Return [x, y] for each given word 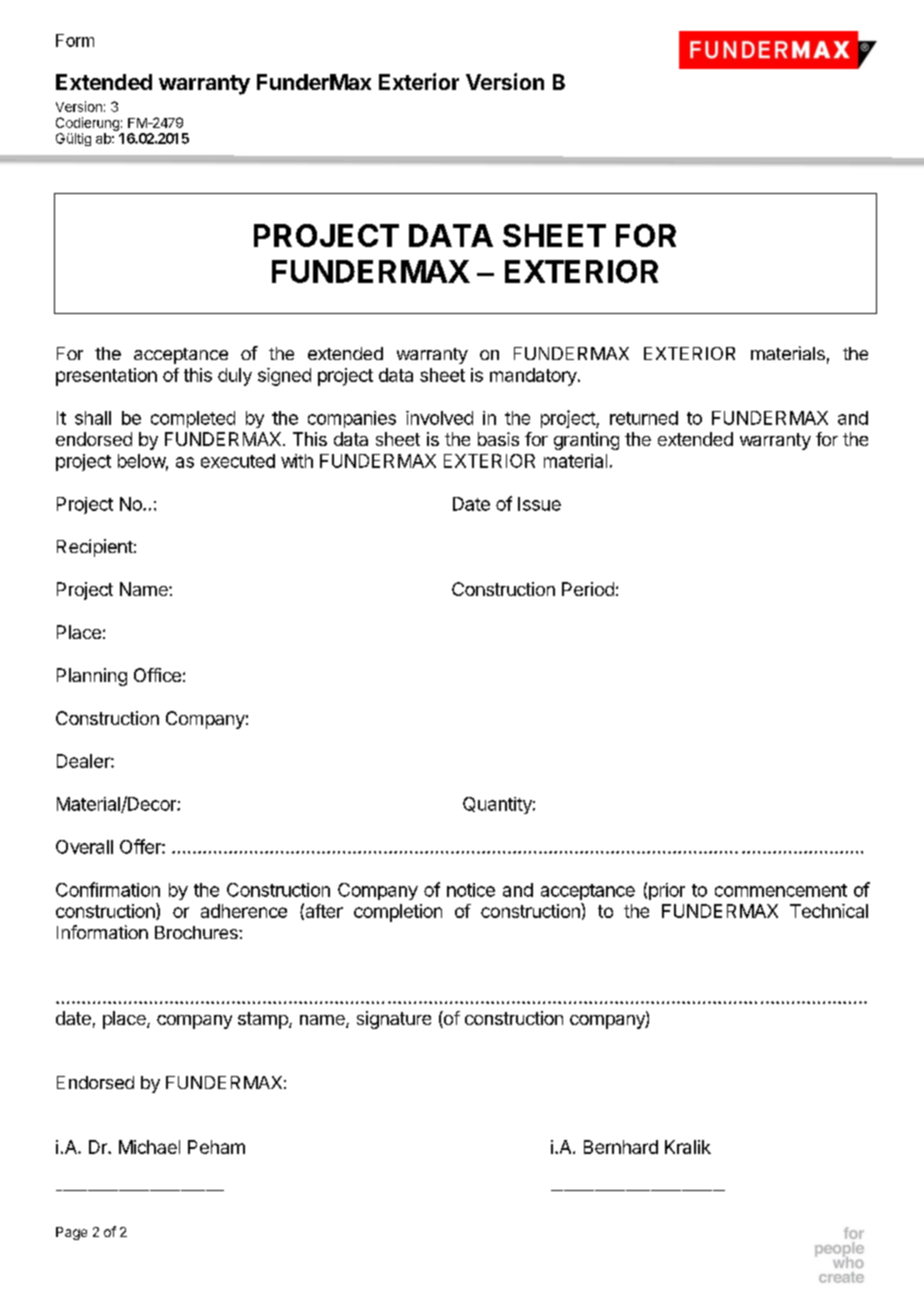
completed [193, 419]
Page [71, 1233]
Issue [539, 504]
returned [644, 418]
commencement [781, 890]
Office [157, 675]
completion [398, 913]
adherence [244, 911]
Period [588, 589]
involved [439, 418]
